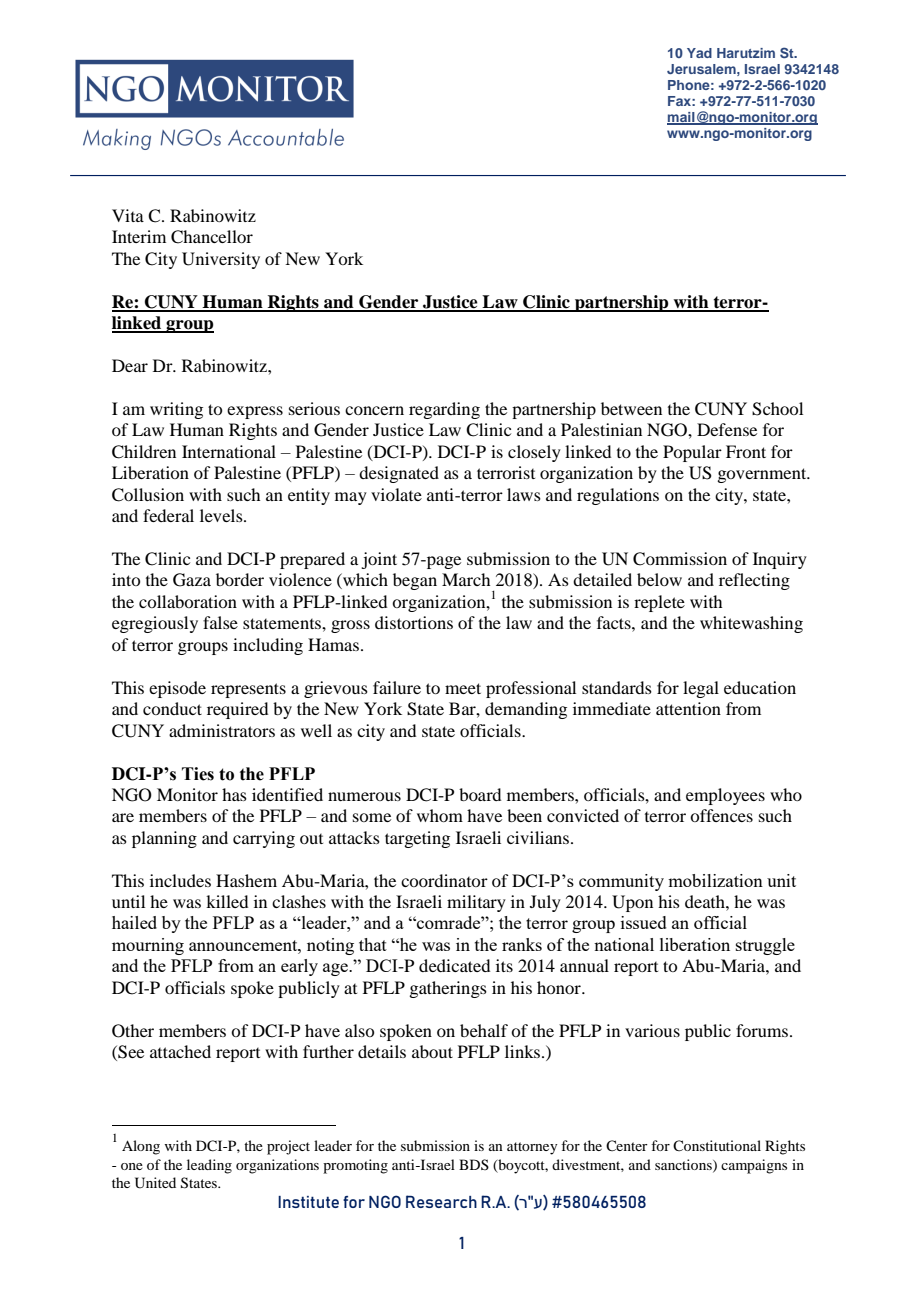  What do you see at coordinates (474, 1164) in the screenshot?
I see `BDS` at bounding box center [474, 1164].
